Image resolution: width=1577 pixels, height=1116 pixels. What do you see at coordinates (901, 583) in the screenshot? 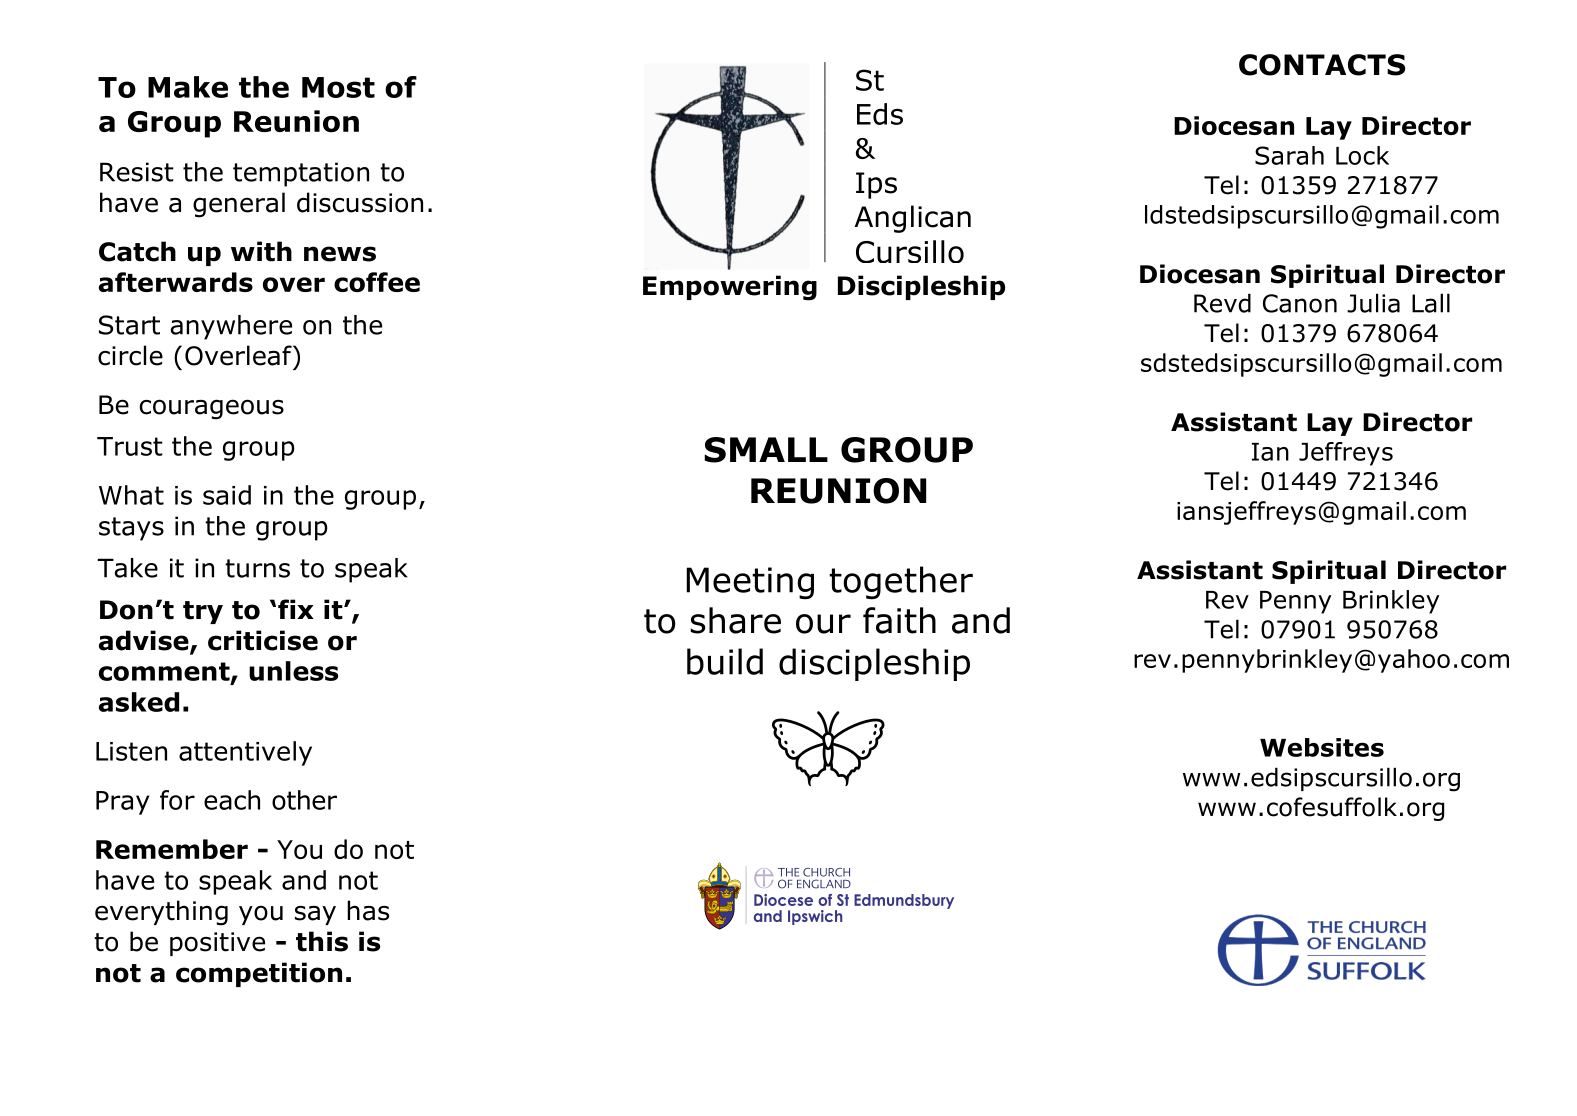
I see `together` at bounding box center [901, 583].
